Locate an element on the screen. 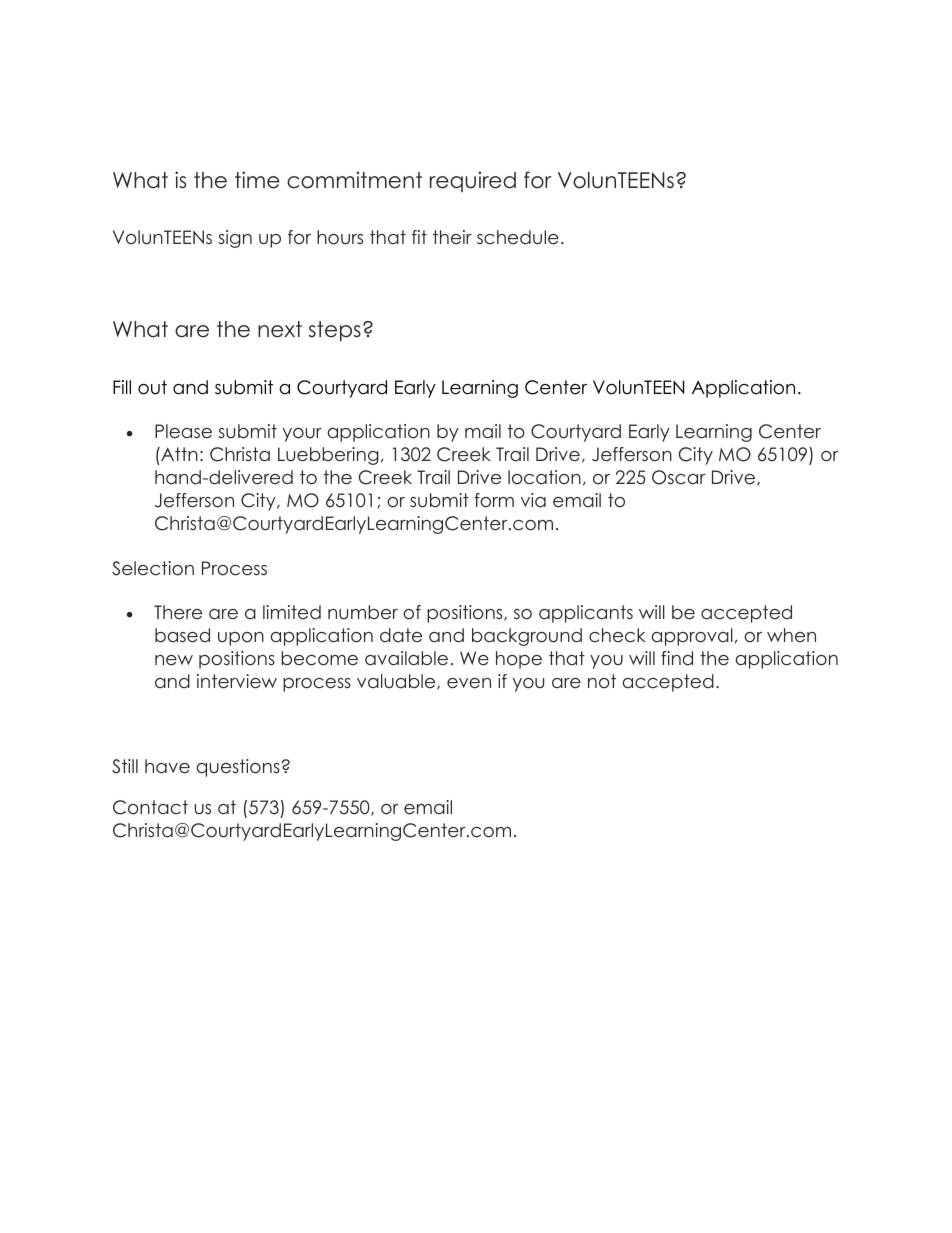  approval is located at coordinates (692, 637).
